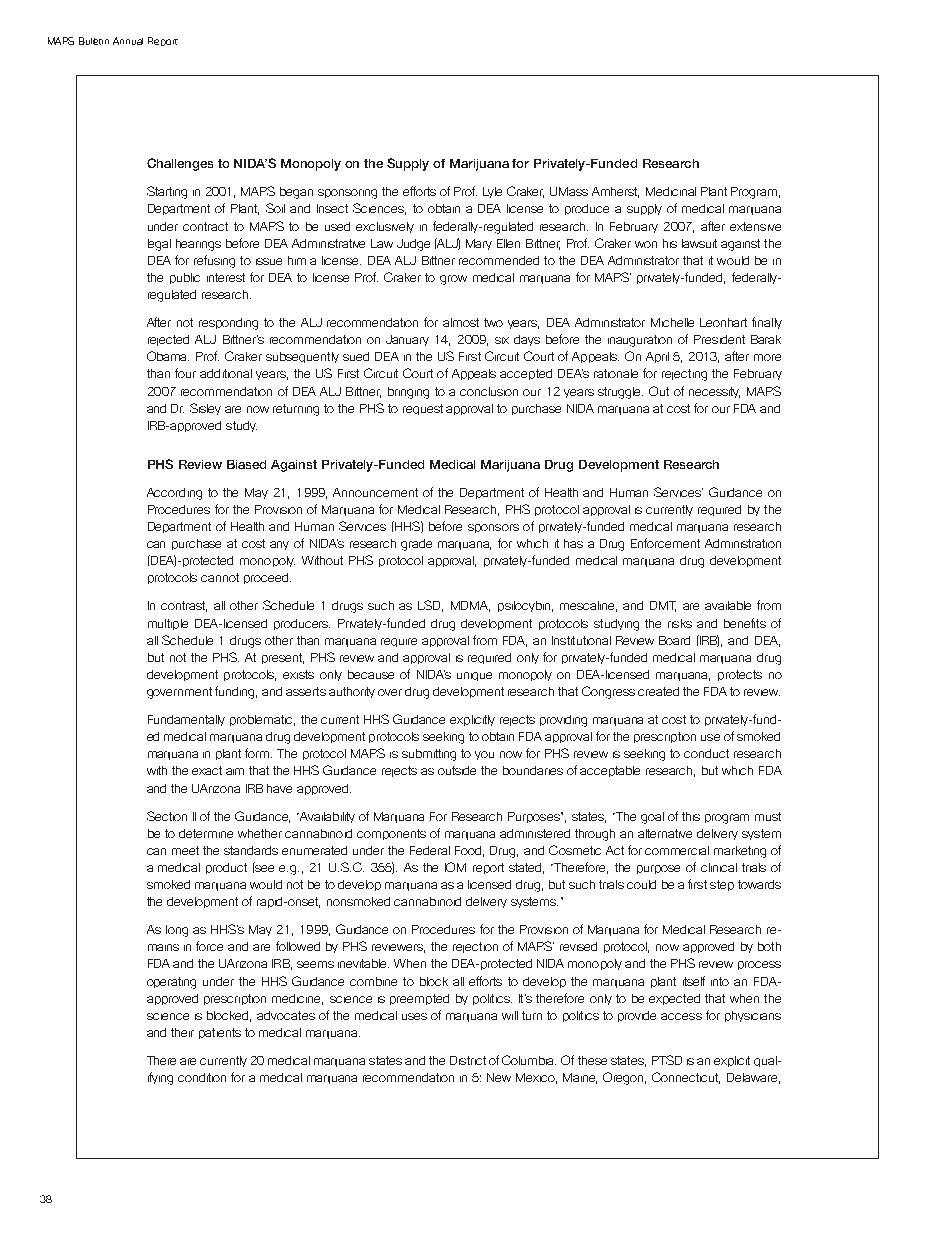  Describe the element at coordinates (220, 577) in the image. I see `cannot` at that location.
